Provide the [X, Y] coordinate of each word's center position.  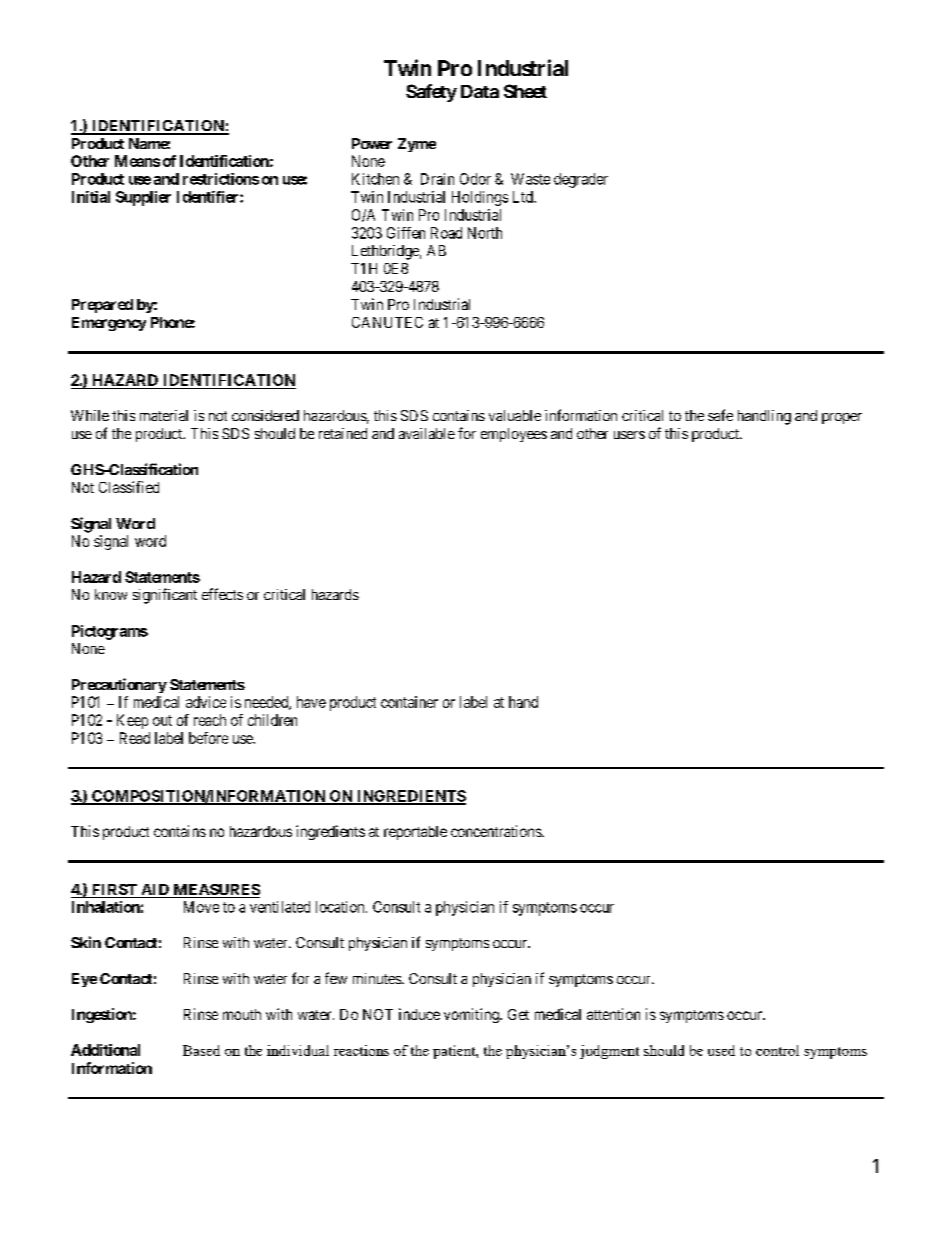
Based [201, 1050]
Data [480, 91]
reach [210, 720]
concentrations [497, 831]
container [409, 702]
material [164, 415]
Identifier [209, 197]
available [427, 433]
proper [842, 418]
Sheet [525, 91]
